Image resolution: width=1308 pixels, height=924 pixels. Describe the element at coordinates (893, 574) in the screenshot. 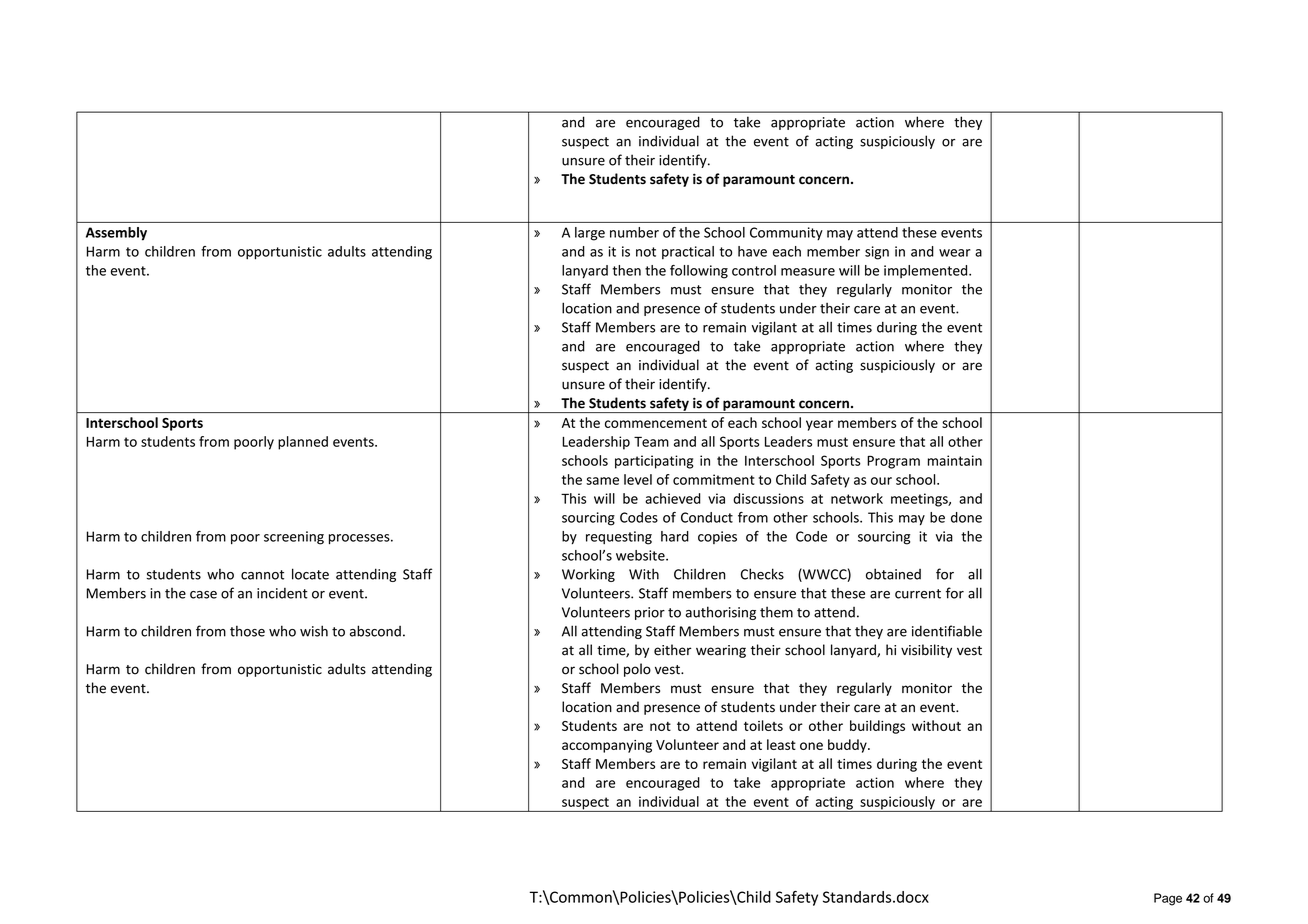

I see `obtained` at that location.
